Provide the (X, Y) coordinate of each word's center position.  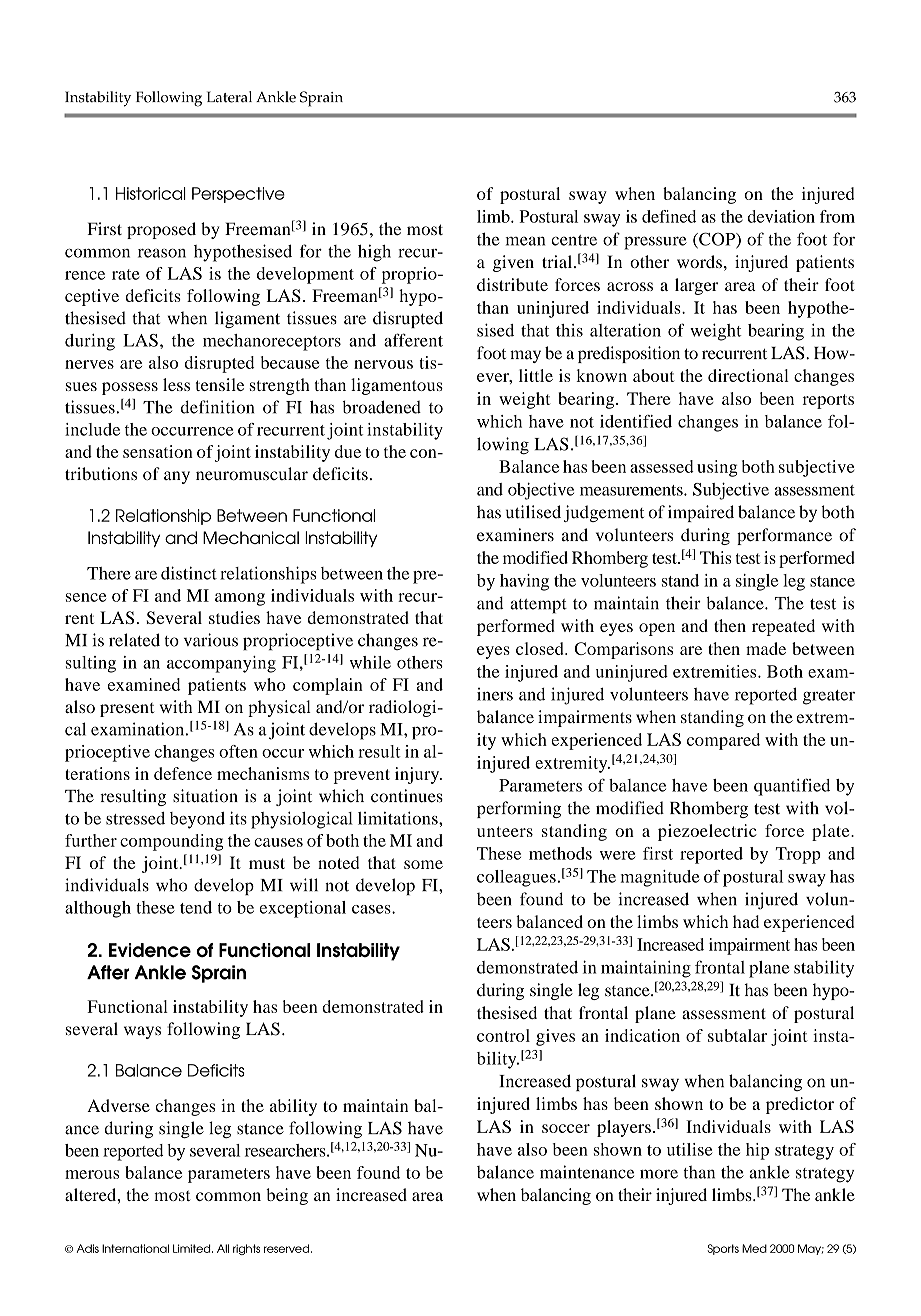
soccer (566, 1128)
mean (525, 241)
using (717, 468)
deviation (781, 216)
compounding (171, 842)
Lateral (229, 97)
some (423, 864)
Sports (723, 1249)
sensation (158, 451)
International (135, 1248)
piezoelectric (707, 832)
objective (541, 491)
